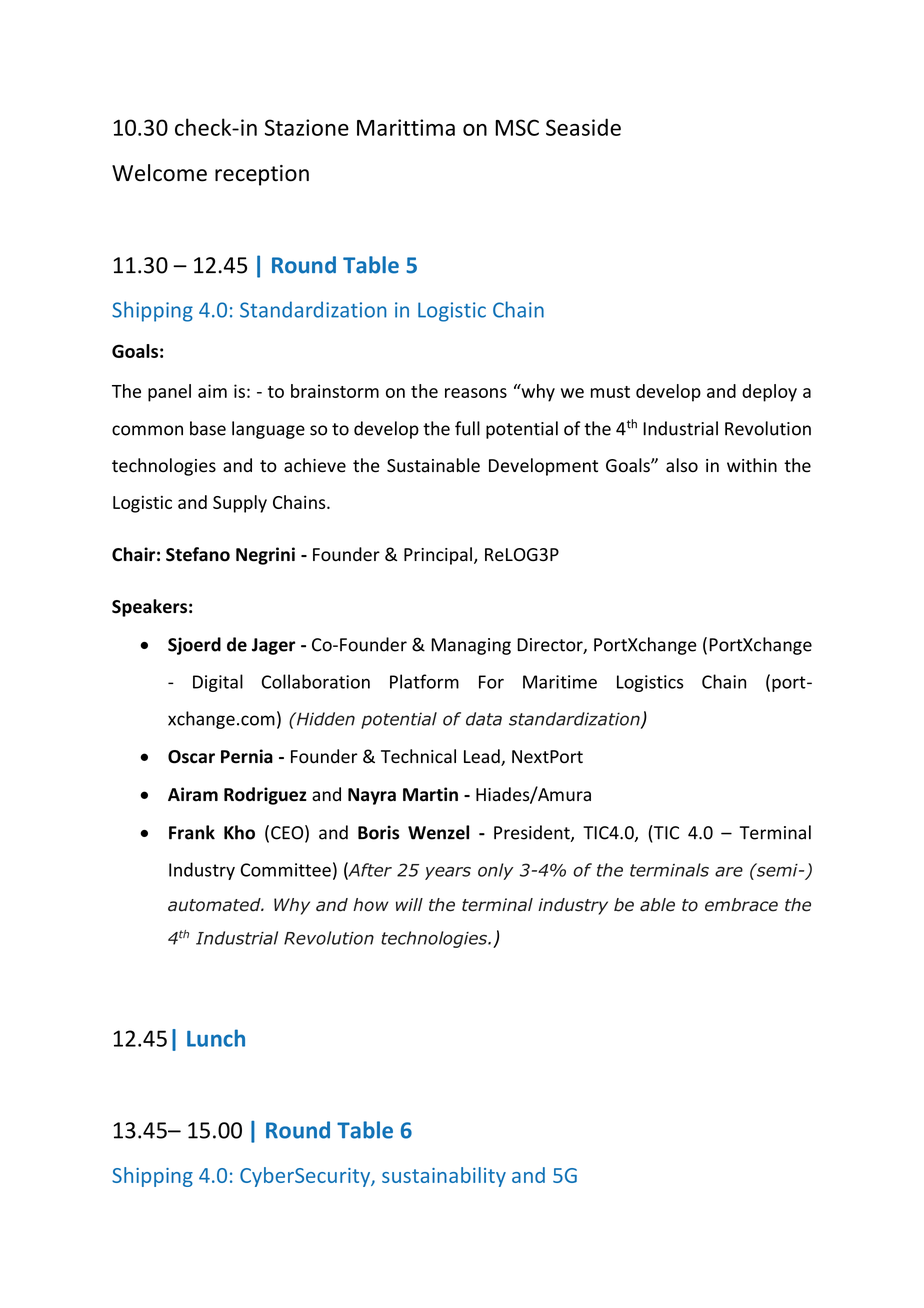  What do you see at coordinates (240, 504) in the page?
I see `Supply` at bounding box center [240, 504].
